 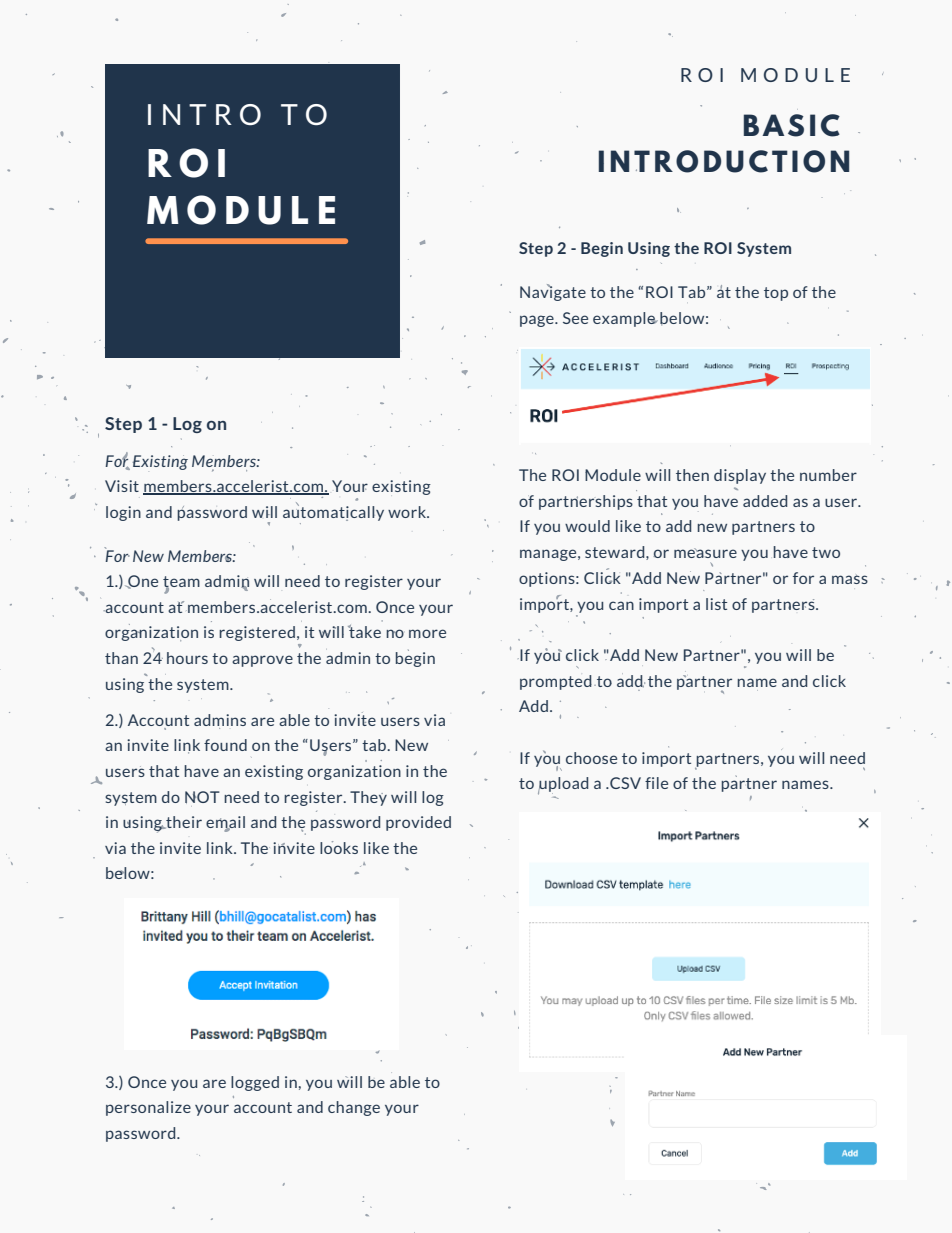 What do you see at coordinates (123, 513) in the image?
I see `login` at bounding box center [123, 513].
